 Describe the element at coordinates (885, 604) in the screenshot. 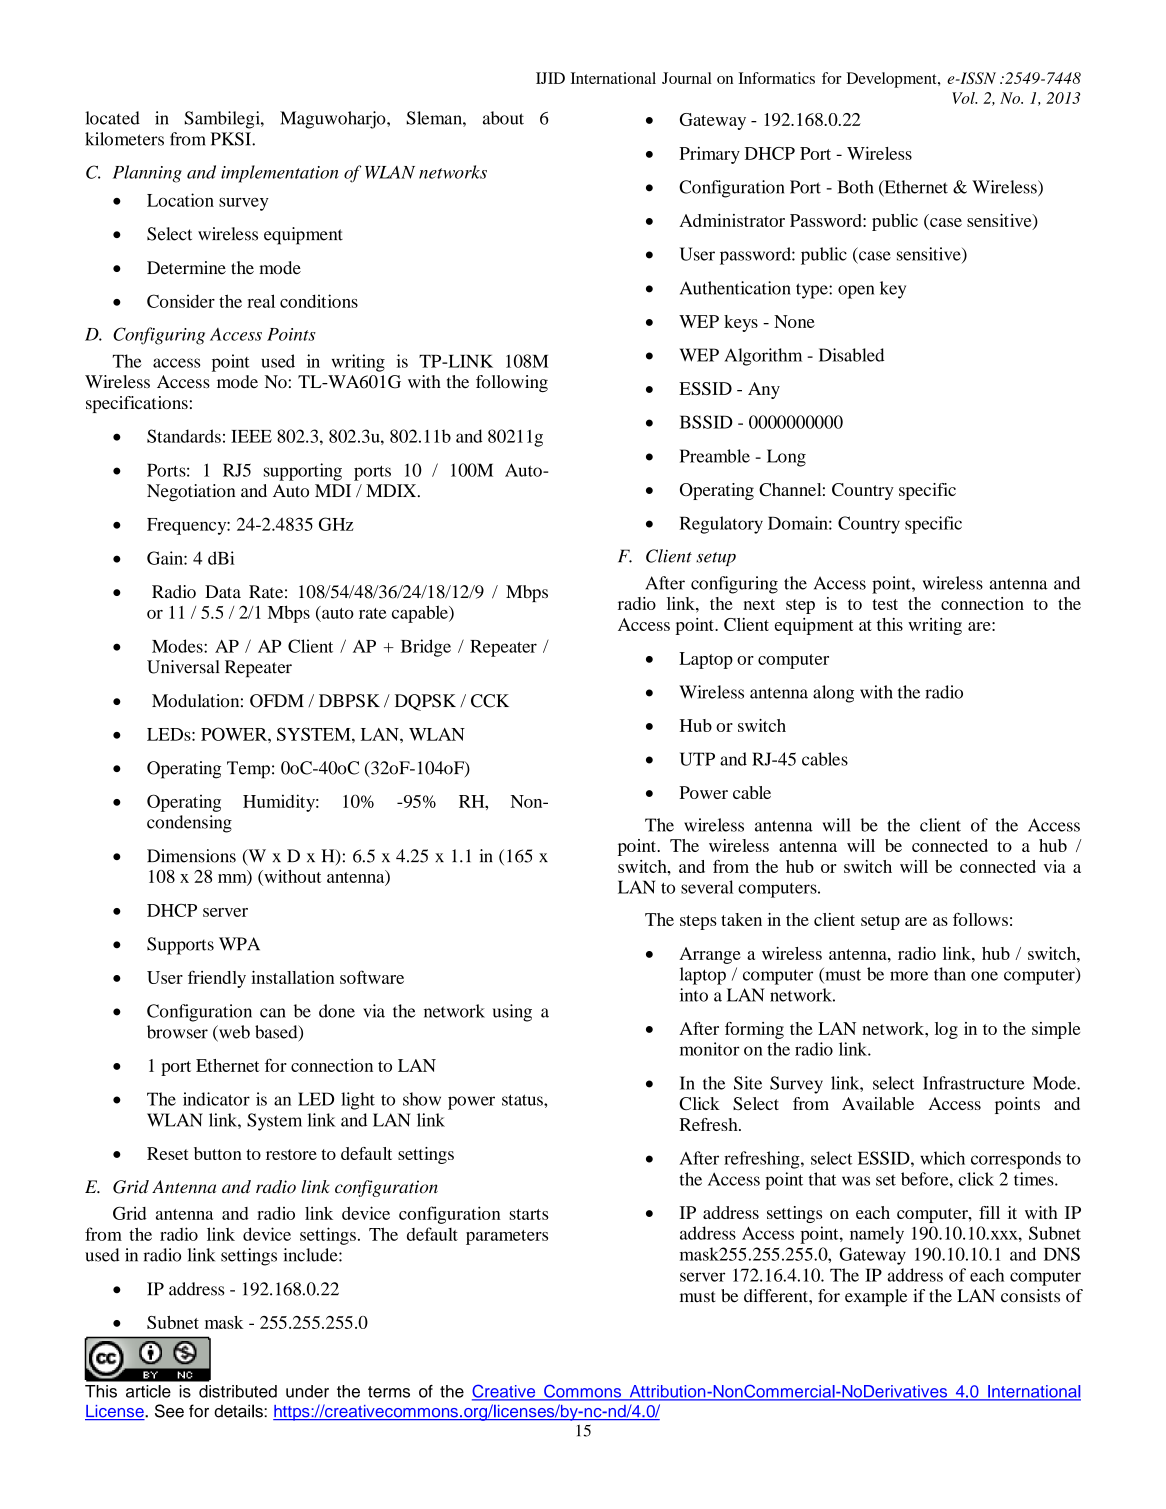

I see `test` at that location.
